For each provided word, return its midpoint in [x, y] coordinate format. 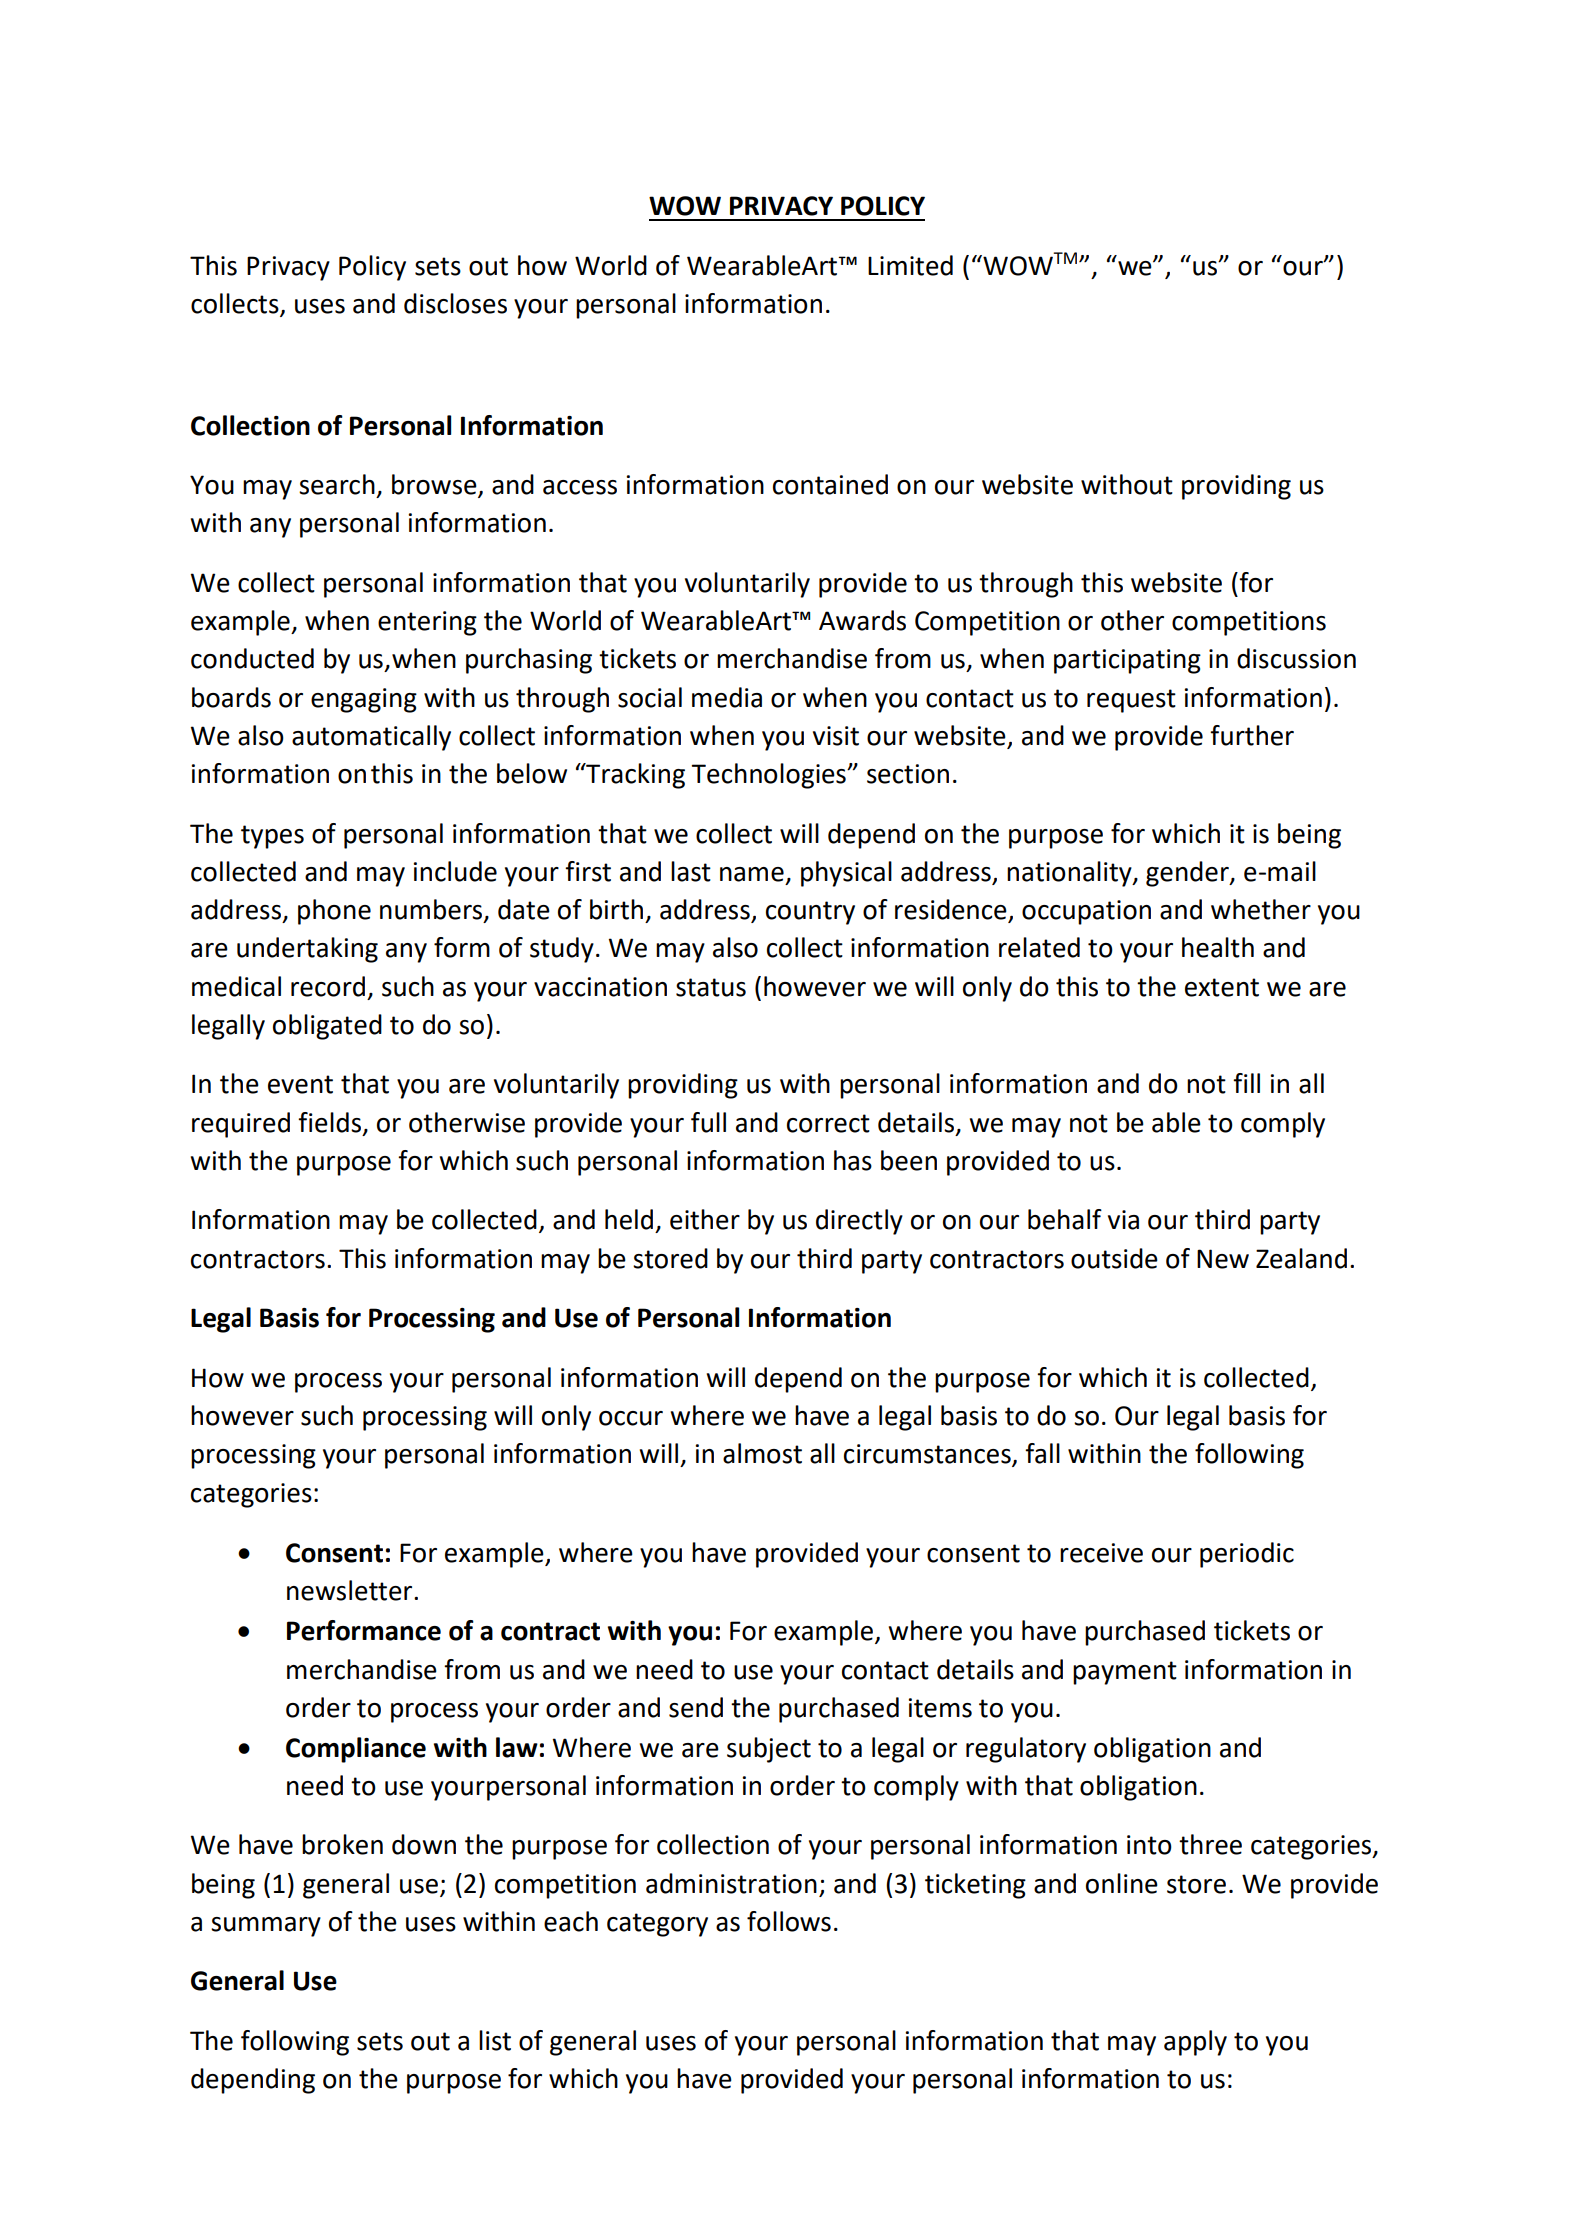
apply [1195, 2043]
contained [830, 484]
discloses [455, 303]
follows [789, 1921]
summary [266, 1927]
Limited [910, 265]
